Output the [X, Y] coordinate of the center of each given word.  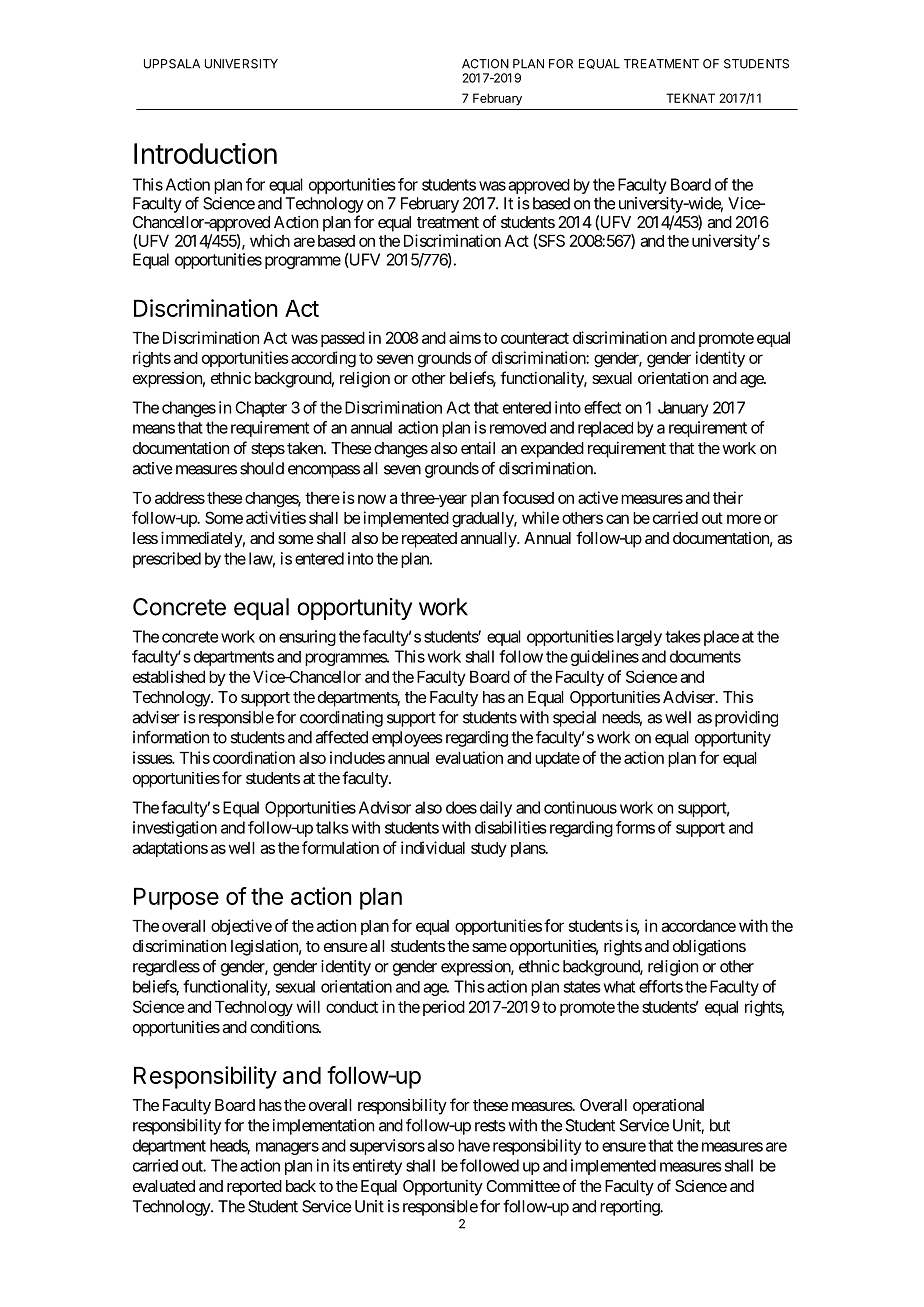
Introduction [205, 153]
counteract [535, 338]
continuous [580, 807]
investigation [175, 829]
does [461, 807]
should [262, 468]
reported [254, 1188]
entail [478, 448]
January [683, 409]
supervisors [387, 1147]
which [270, 240]
